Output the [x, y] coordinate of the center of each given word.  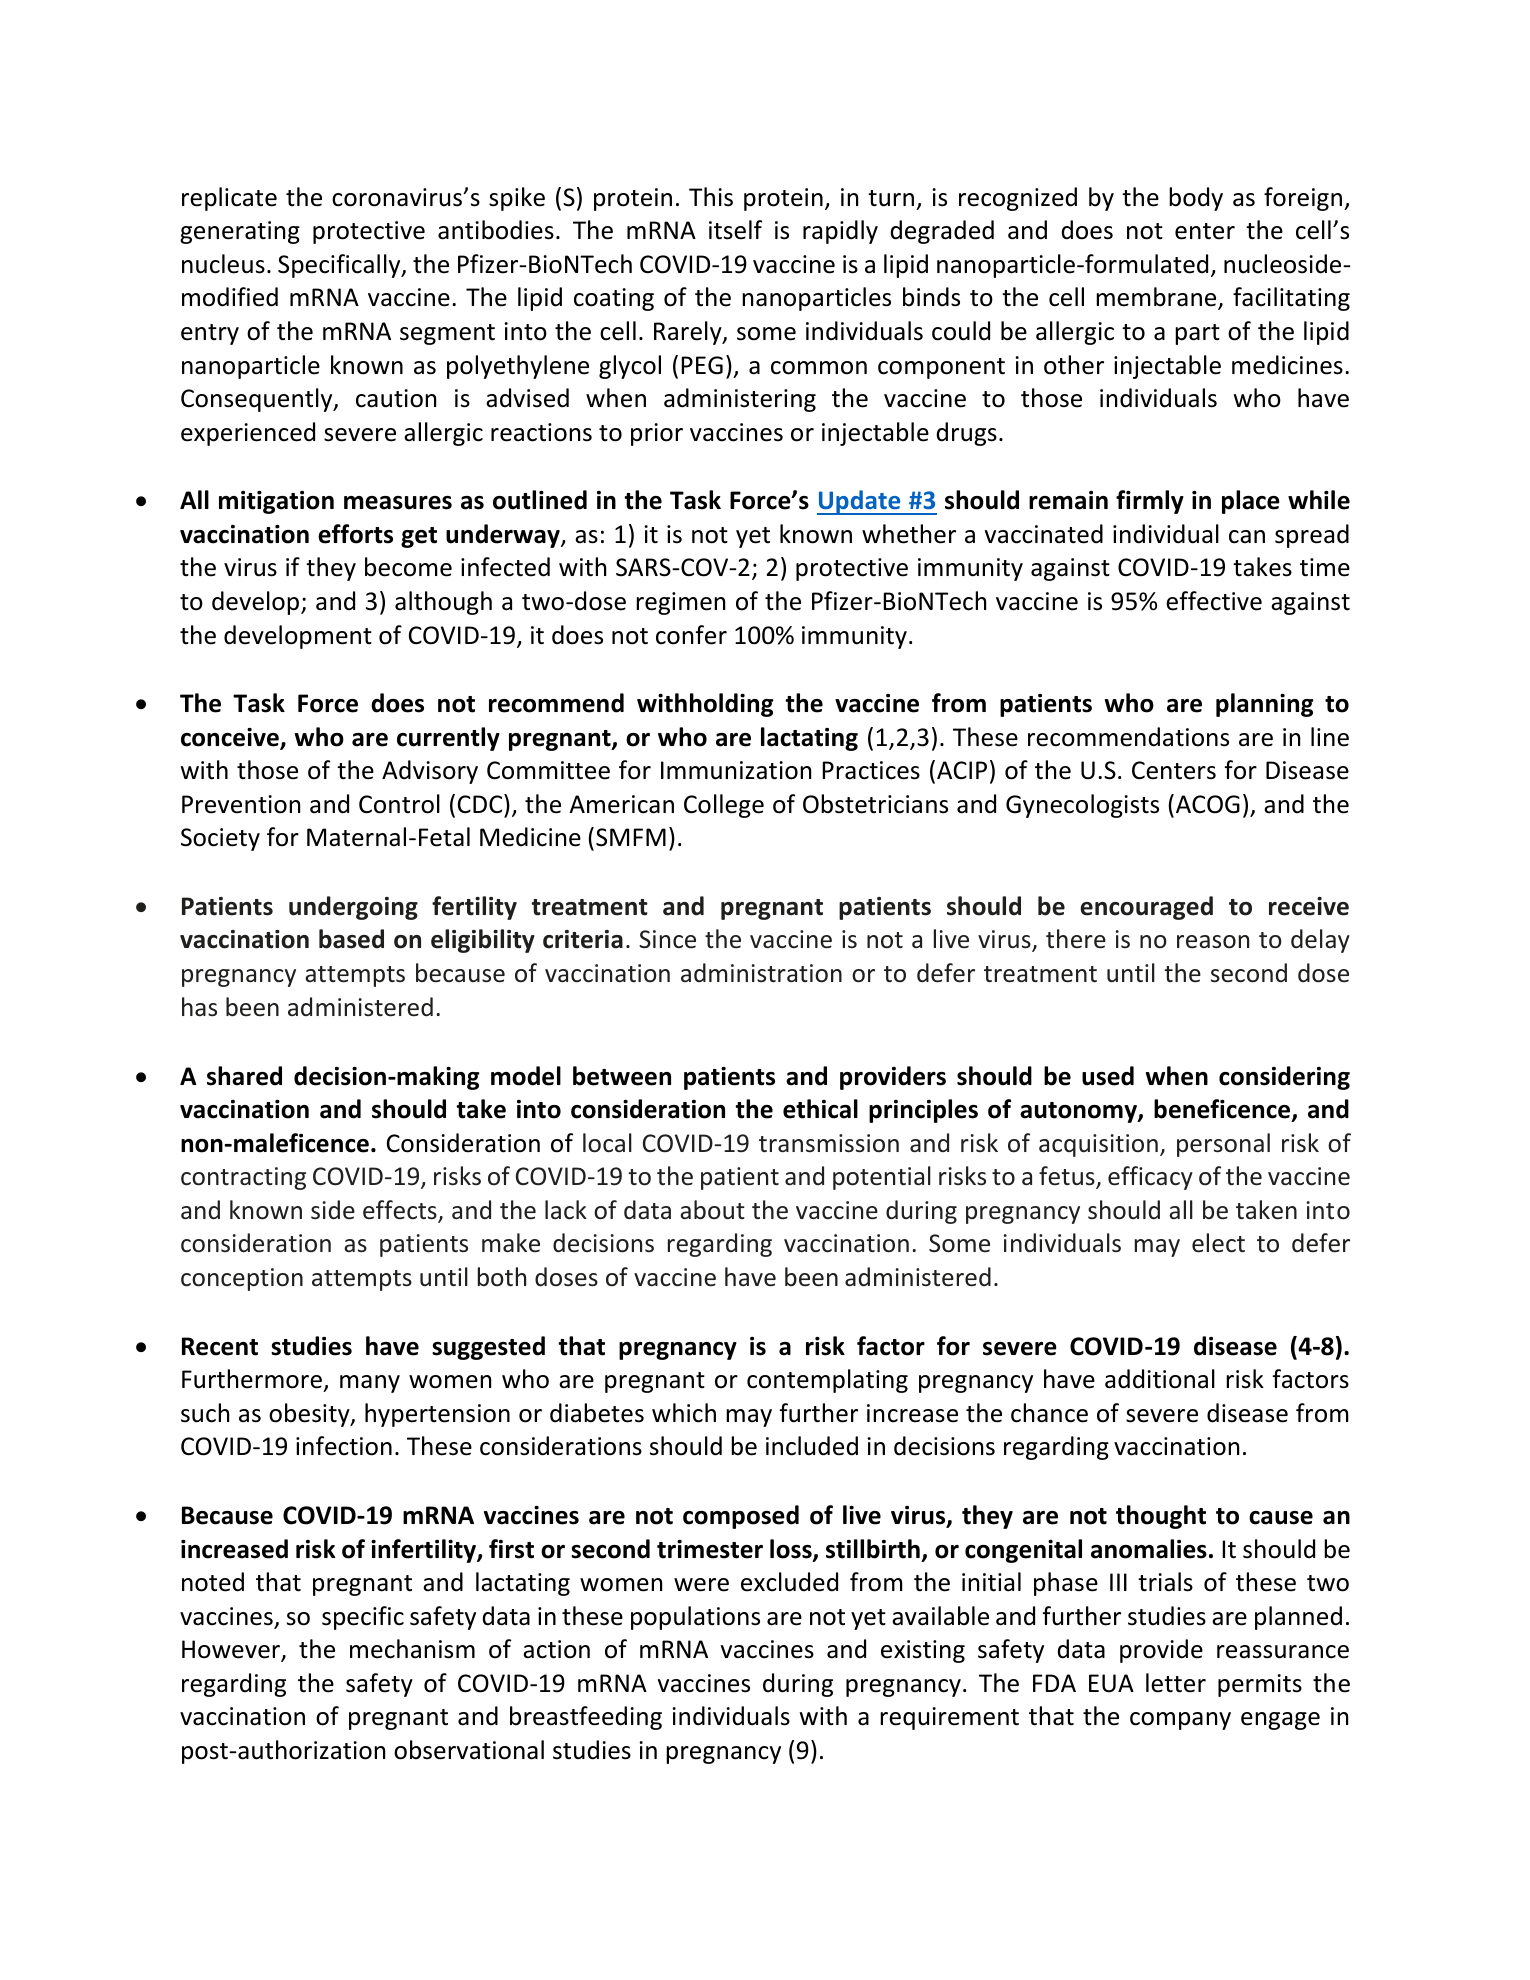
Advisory [430, 772]
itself [735, 230]
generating [240, 232]
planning [1265, 705]
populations [695, 1618]
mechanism [412, 1649]
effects [401, 1211]
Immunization [736, 770]
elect [1218, 1243]
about [712, 1210]
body [1196, 199]
